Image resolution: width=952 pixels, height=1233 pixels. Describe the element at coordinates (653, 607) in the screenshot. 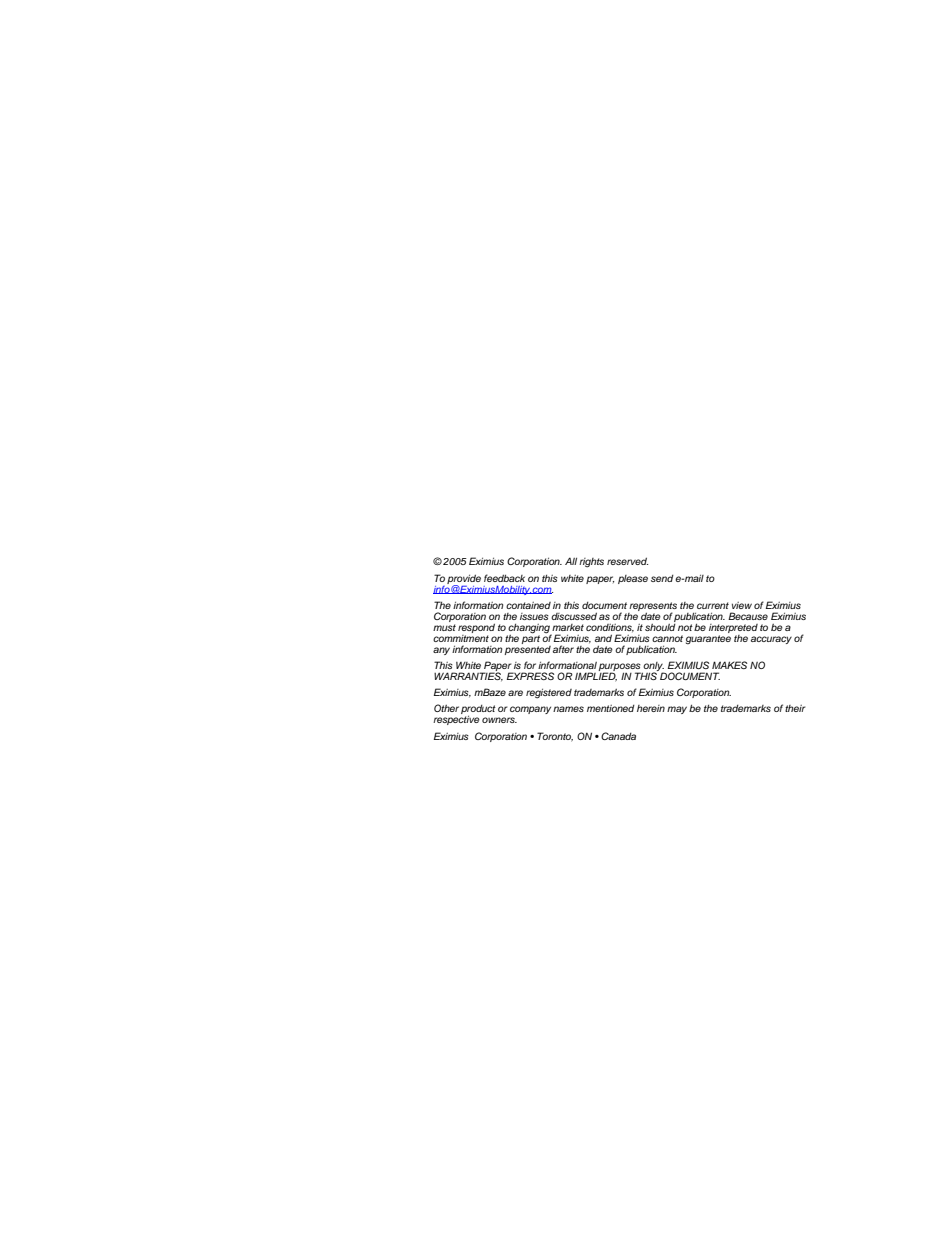

I see `represents` at that location.
